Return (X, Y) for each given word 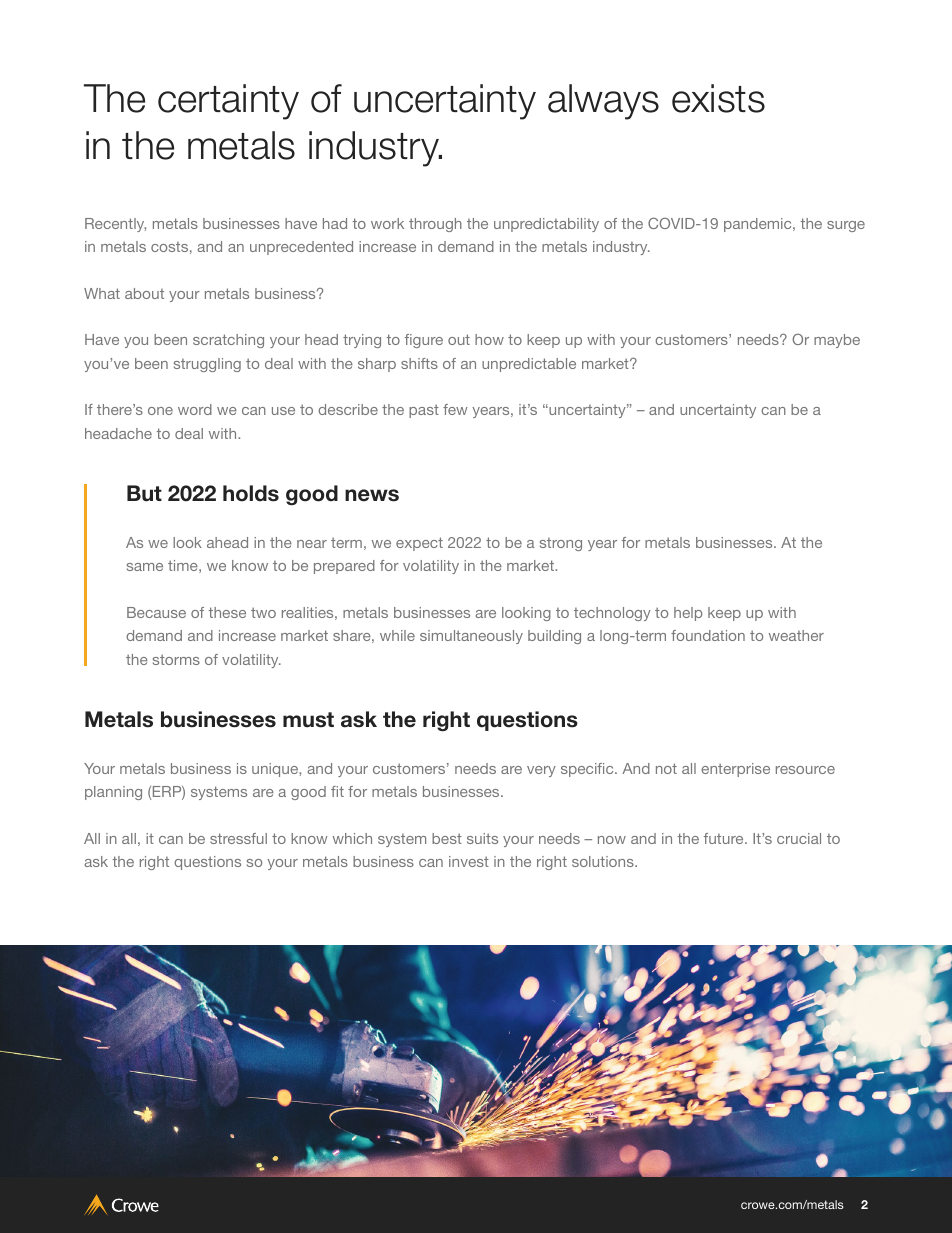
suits (482, 838)
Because (156, 612)
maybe (837, 341)
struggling (207, 365)
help (688, 614)
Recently (115, 225)
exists (718, 98)
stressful (238, 838)
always (603, 102)
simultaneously (471, 637)
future (725, 838)
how (489, 339)
